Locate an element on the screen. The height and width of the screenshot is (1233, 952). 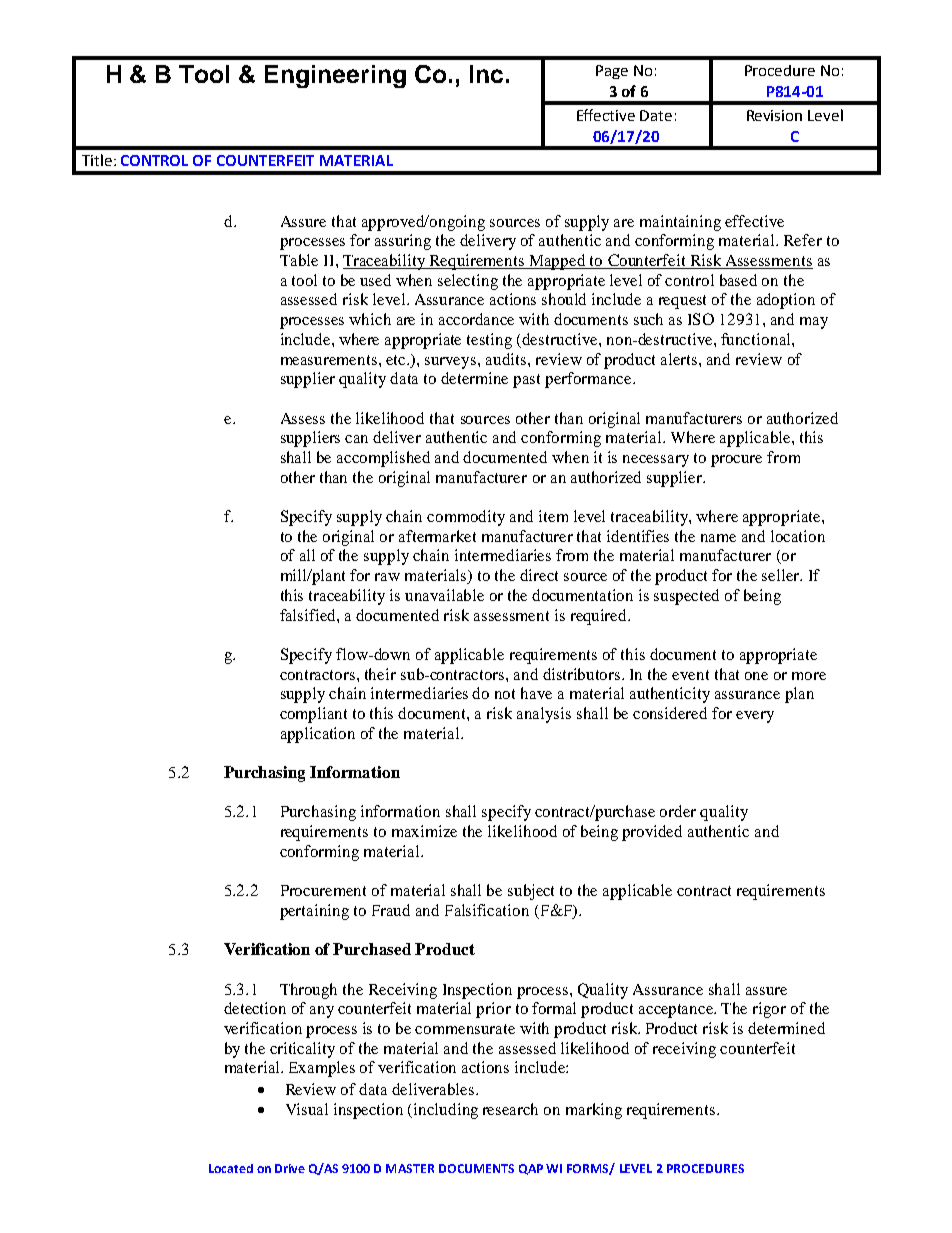
including is located at coordinates (446, 1111).
